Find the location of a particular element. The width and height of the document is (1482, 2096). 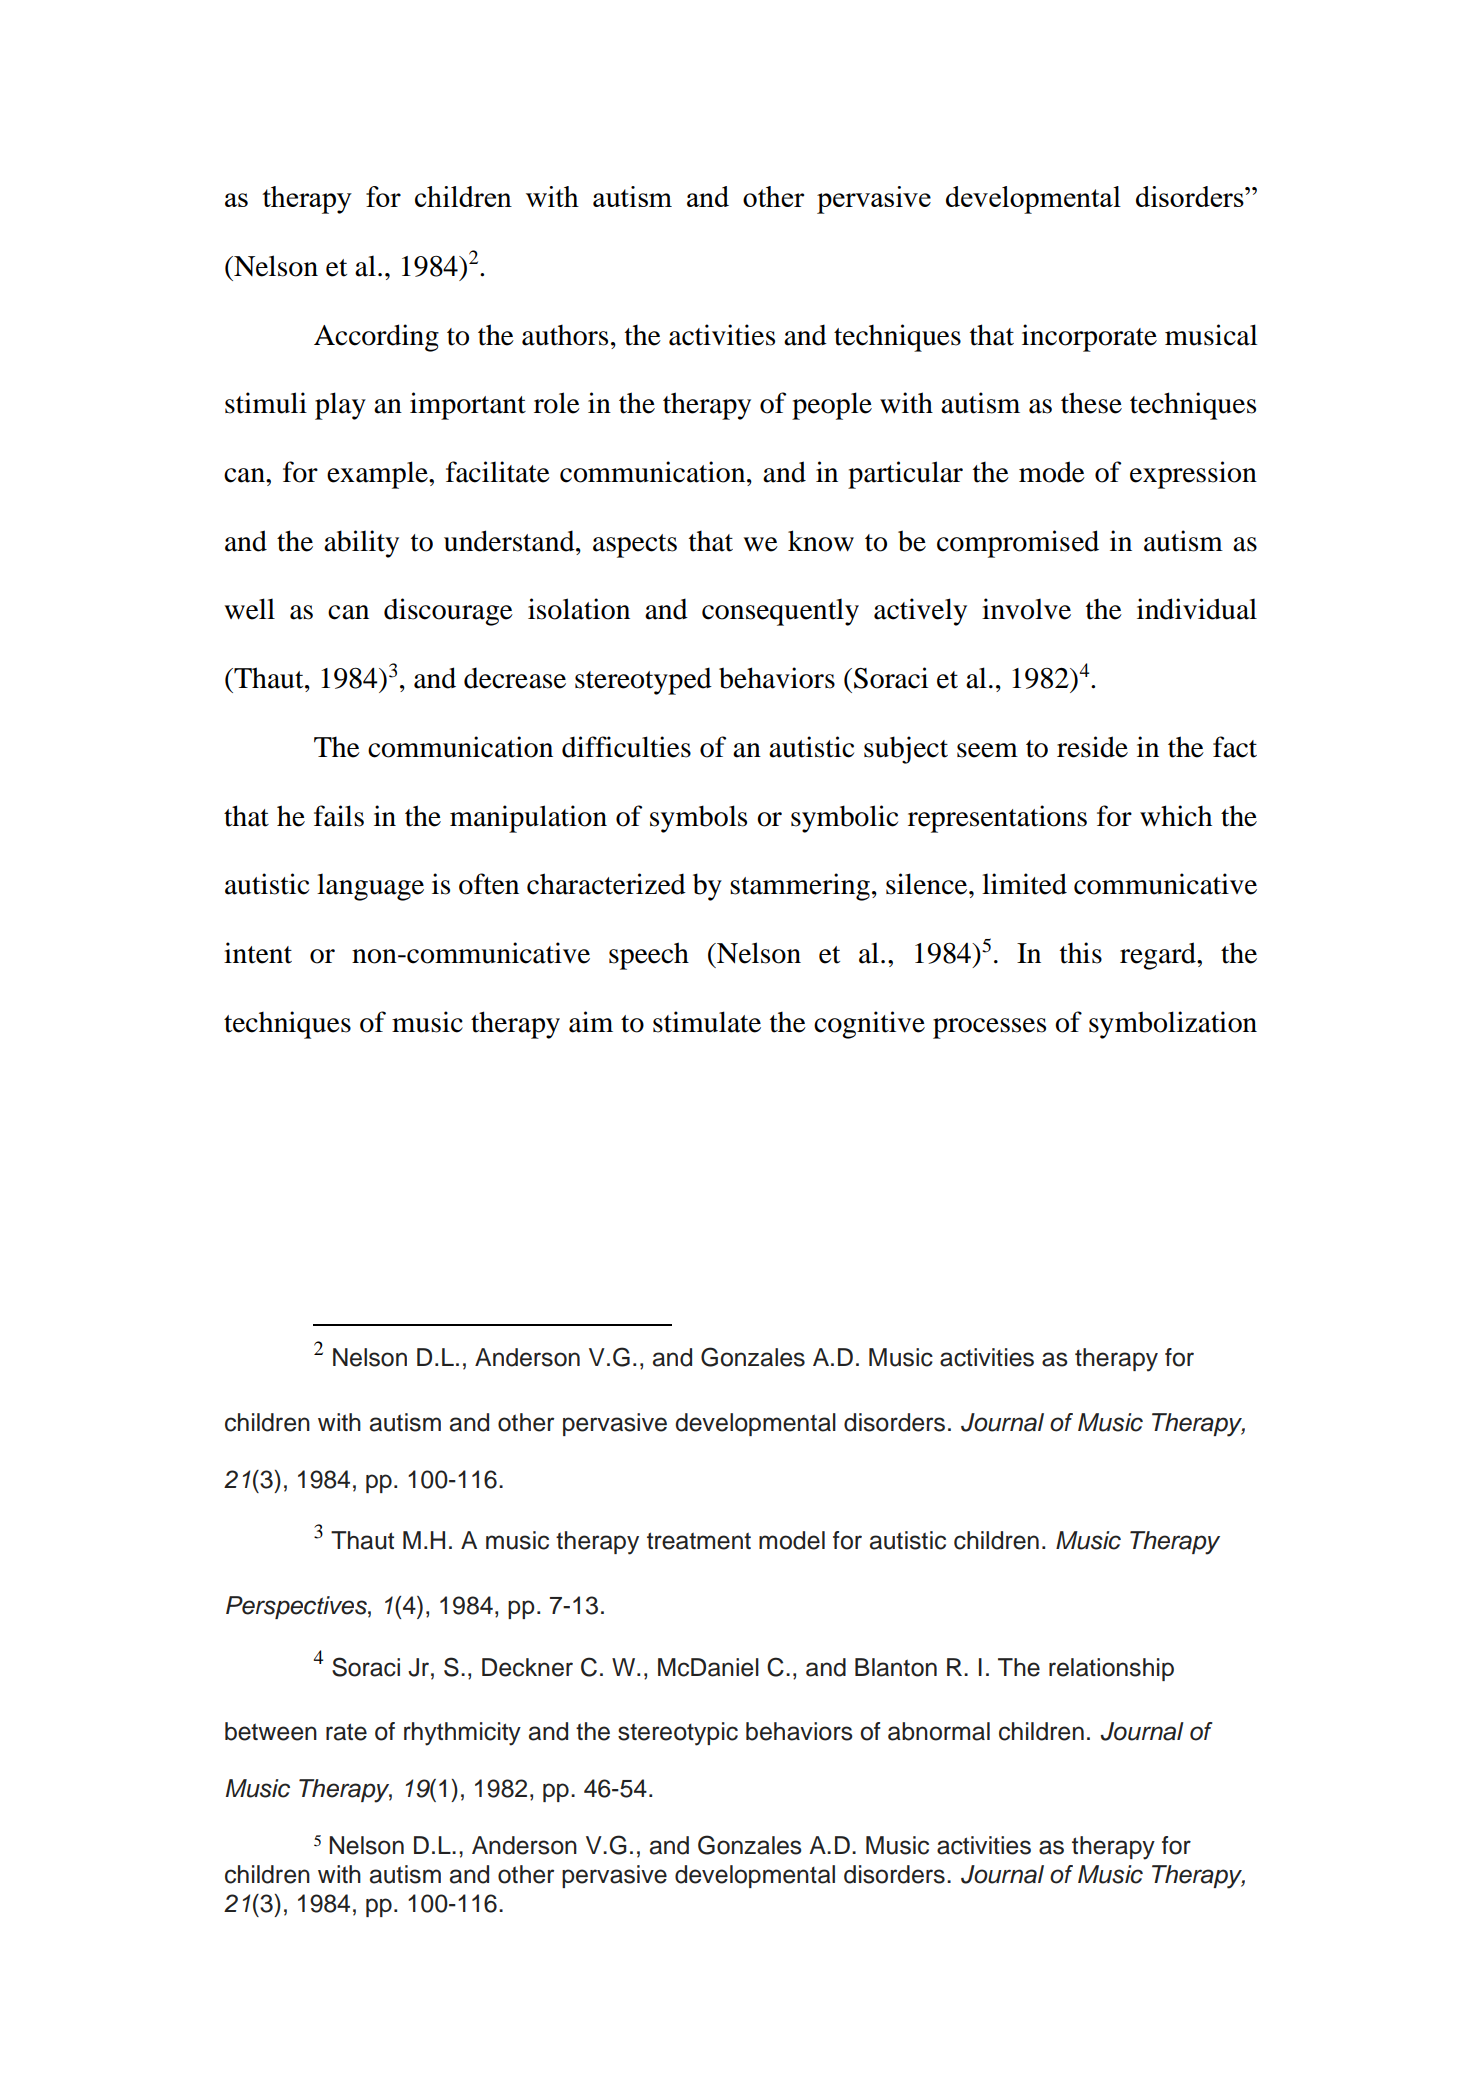

intent is located at coordinates (258, 953).
